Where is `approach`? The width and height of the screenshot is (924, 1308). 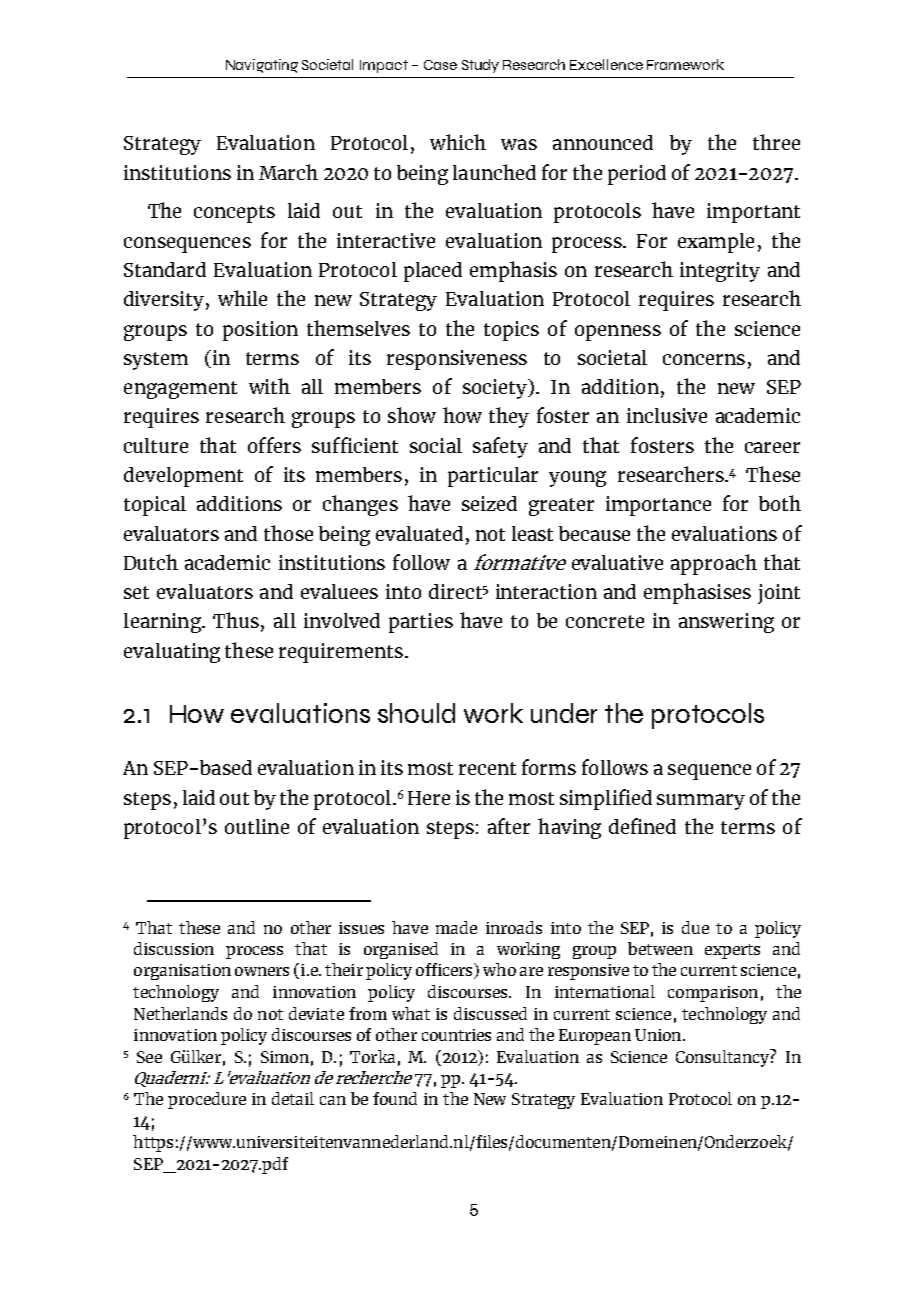 approach is located at coordinates (714, 564).
